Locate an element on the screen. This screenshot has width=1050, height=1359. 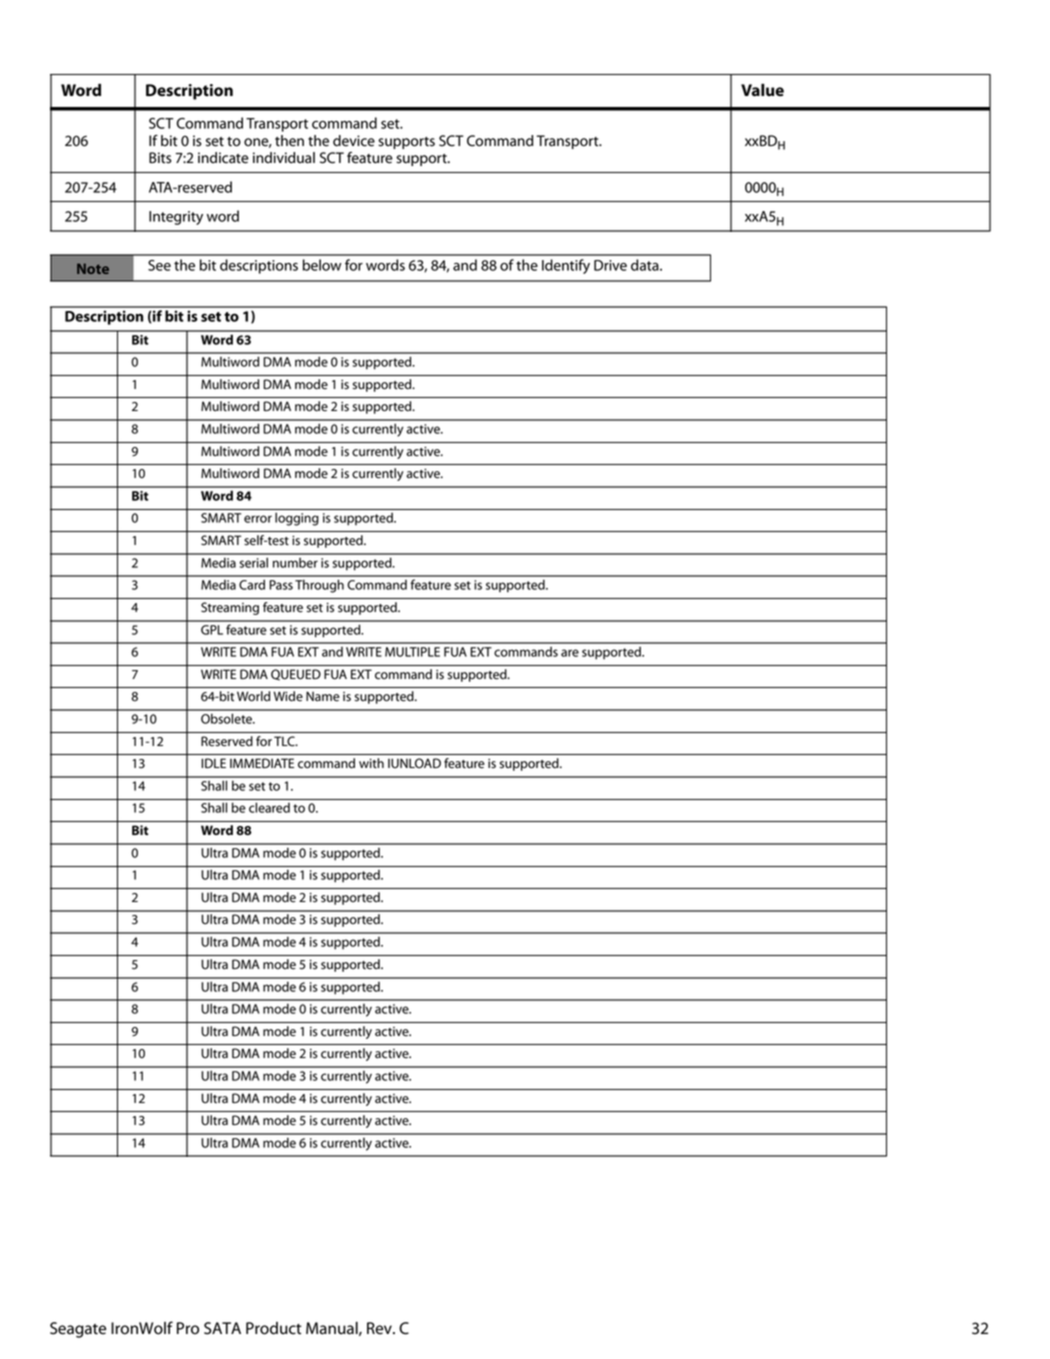
cleared is located at coordinates (269, 807).
